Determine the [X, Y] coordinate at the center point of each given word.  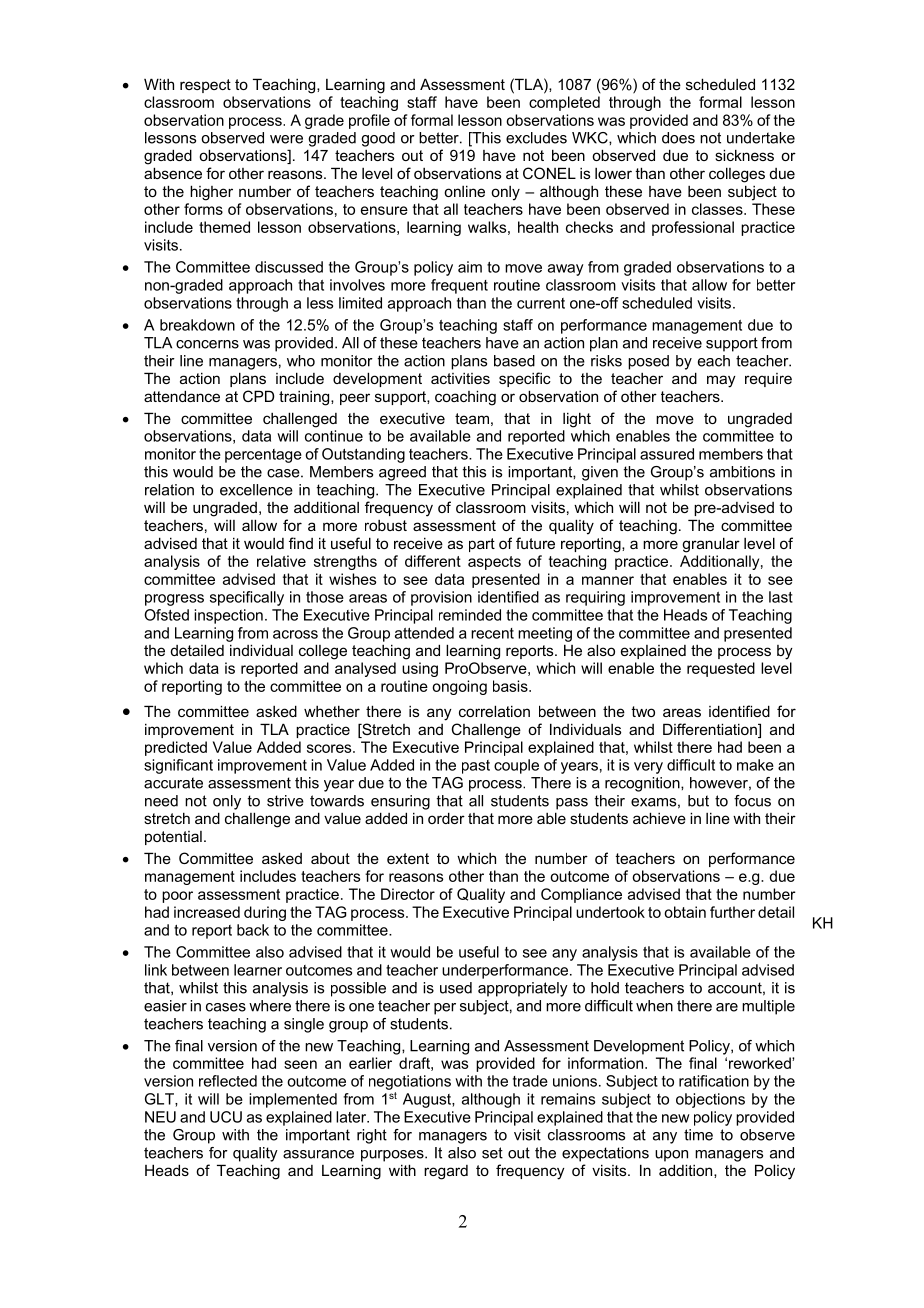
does [678, 138]
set [492, 1153]
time [698, 1135]
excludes [536, 138]
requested [721, 669]
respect [205, 86]
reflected [228, 1081]
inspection [228, 616]
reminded [470, 615]
